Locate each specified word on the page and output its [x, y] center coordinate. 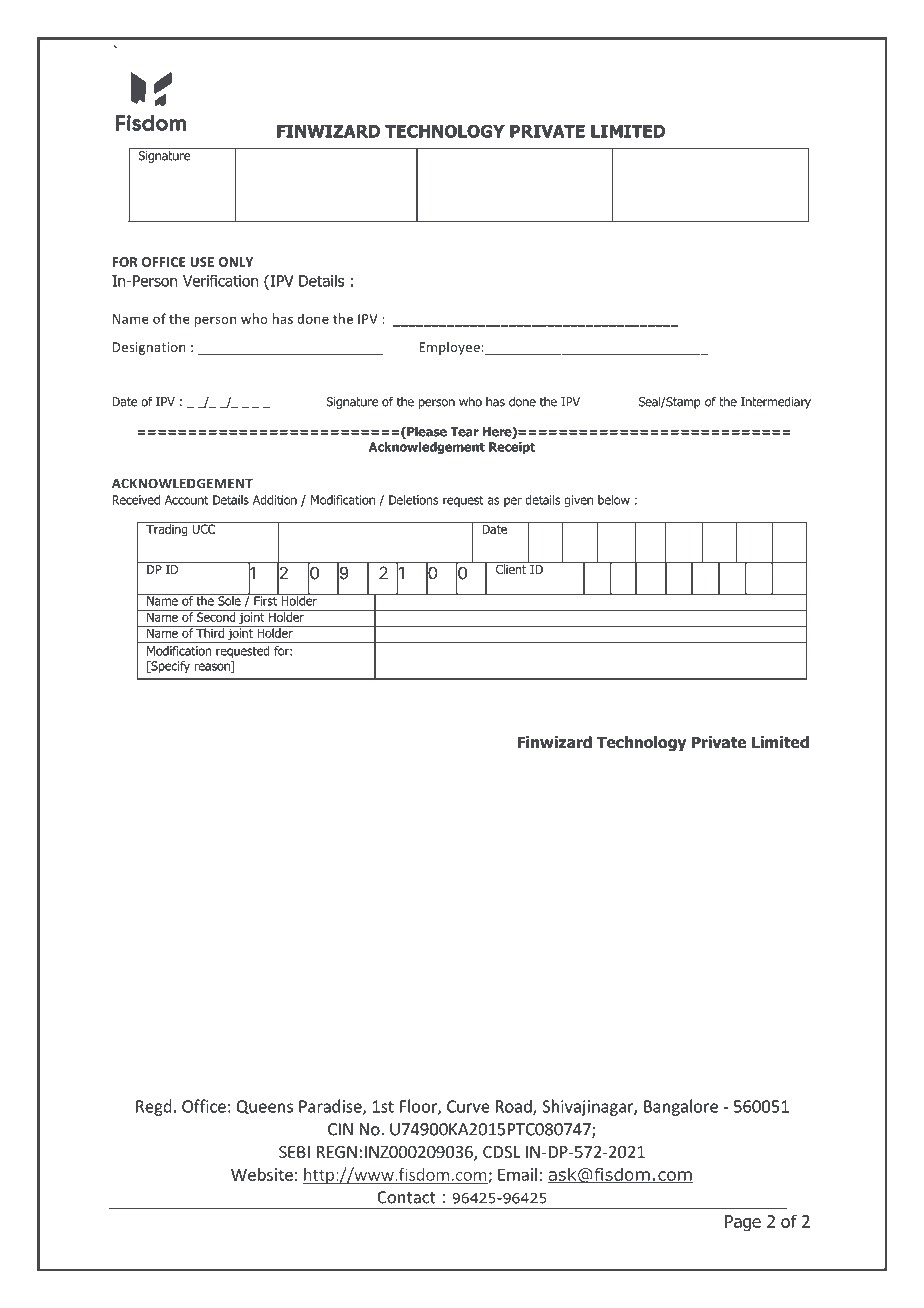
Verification [220, 280]
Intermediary [776, 402]
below [614, 500]
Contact [406, 1197]
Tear [465, 432]
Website [262, 1174]
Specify [169, 667]
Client [511, 568]
